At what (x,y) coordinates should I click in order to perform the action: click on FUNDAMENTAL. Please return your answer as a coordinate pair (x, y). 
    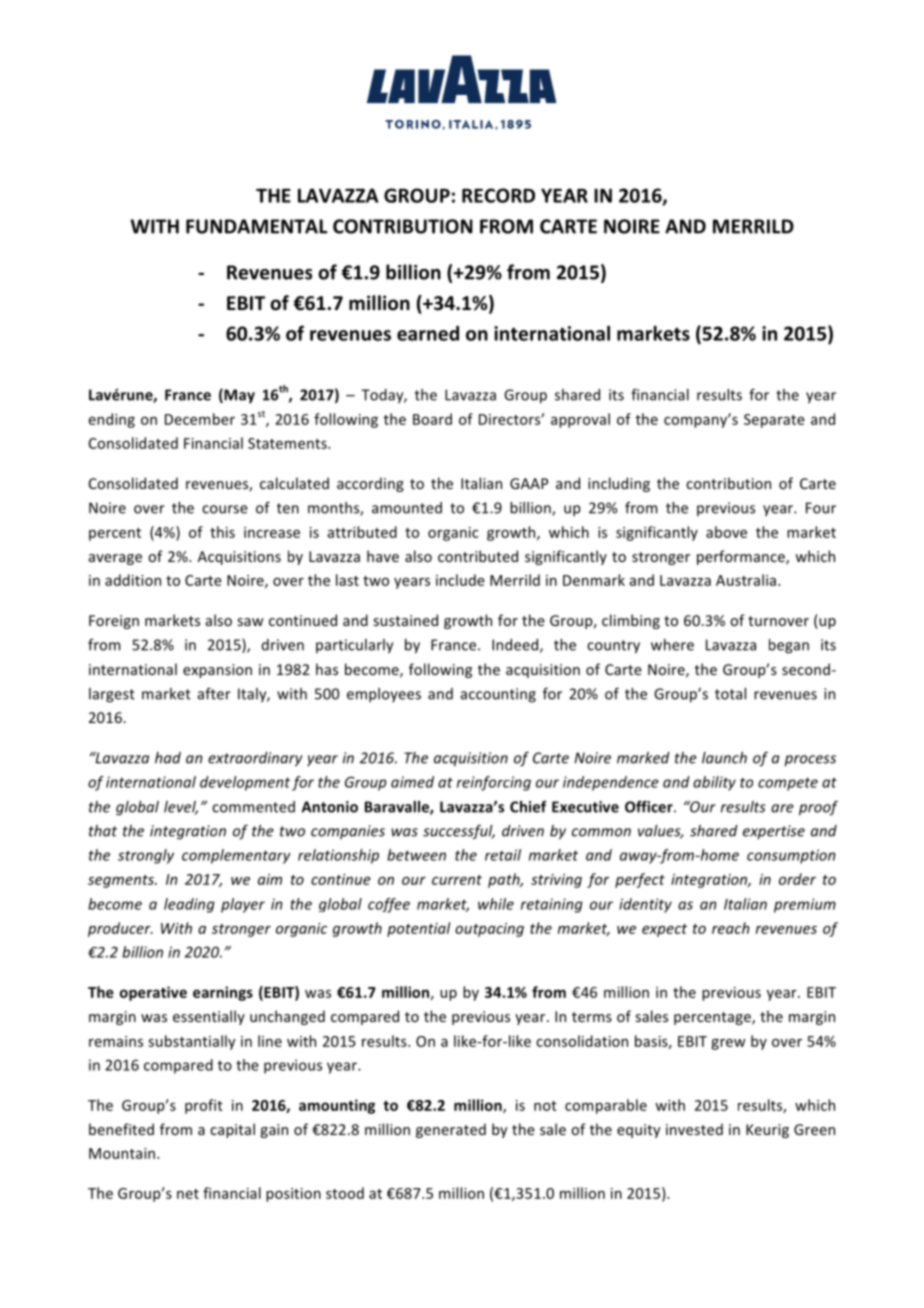
    Looking at the image, I should click on (257, 226).
